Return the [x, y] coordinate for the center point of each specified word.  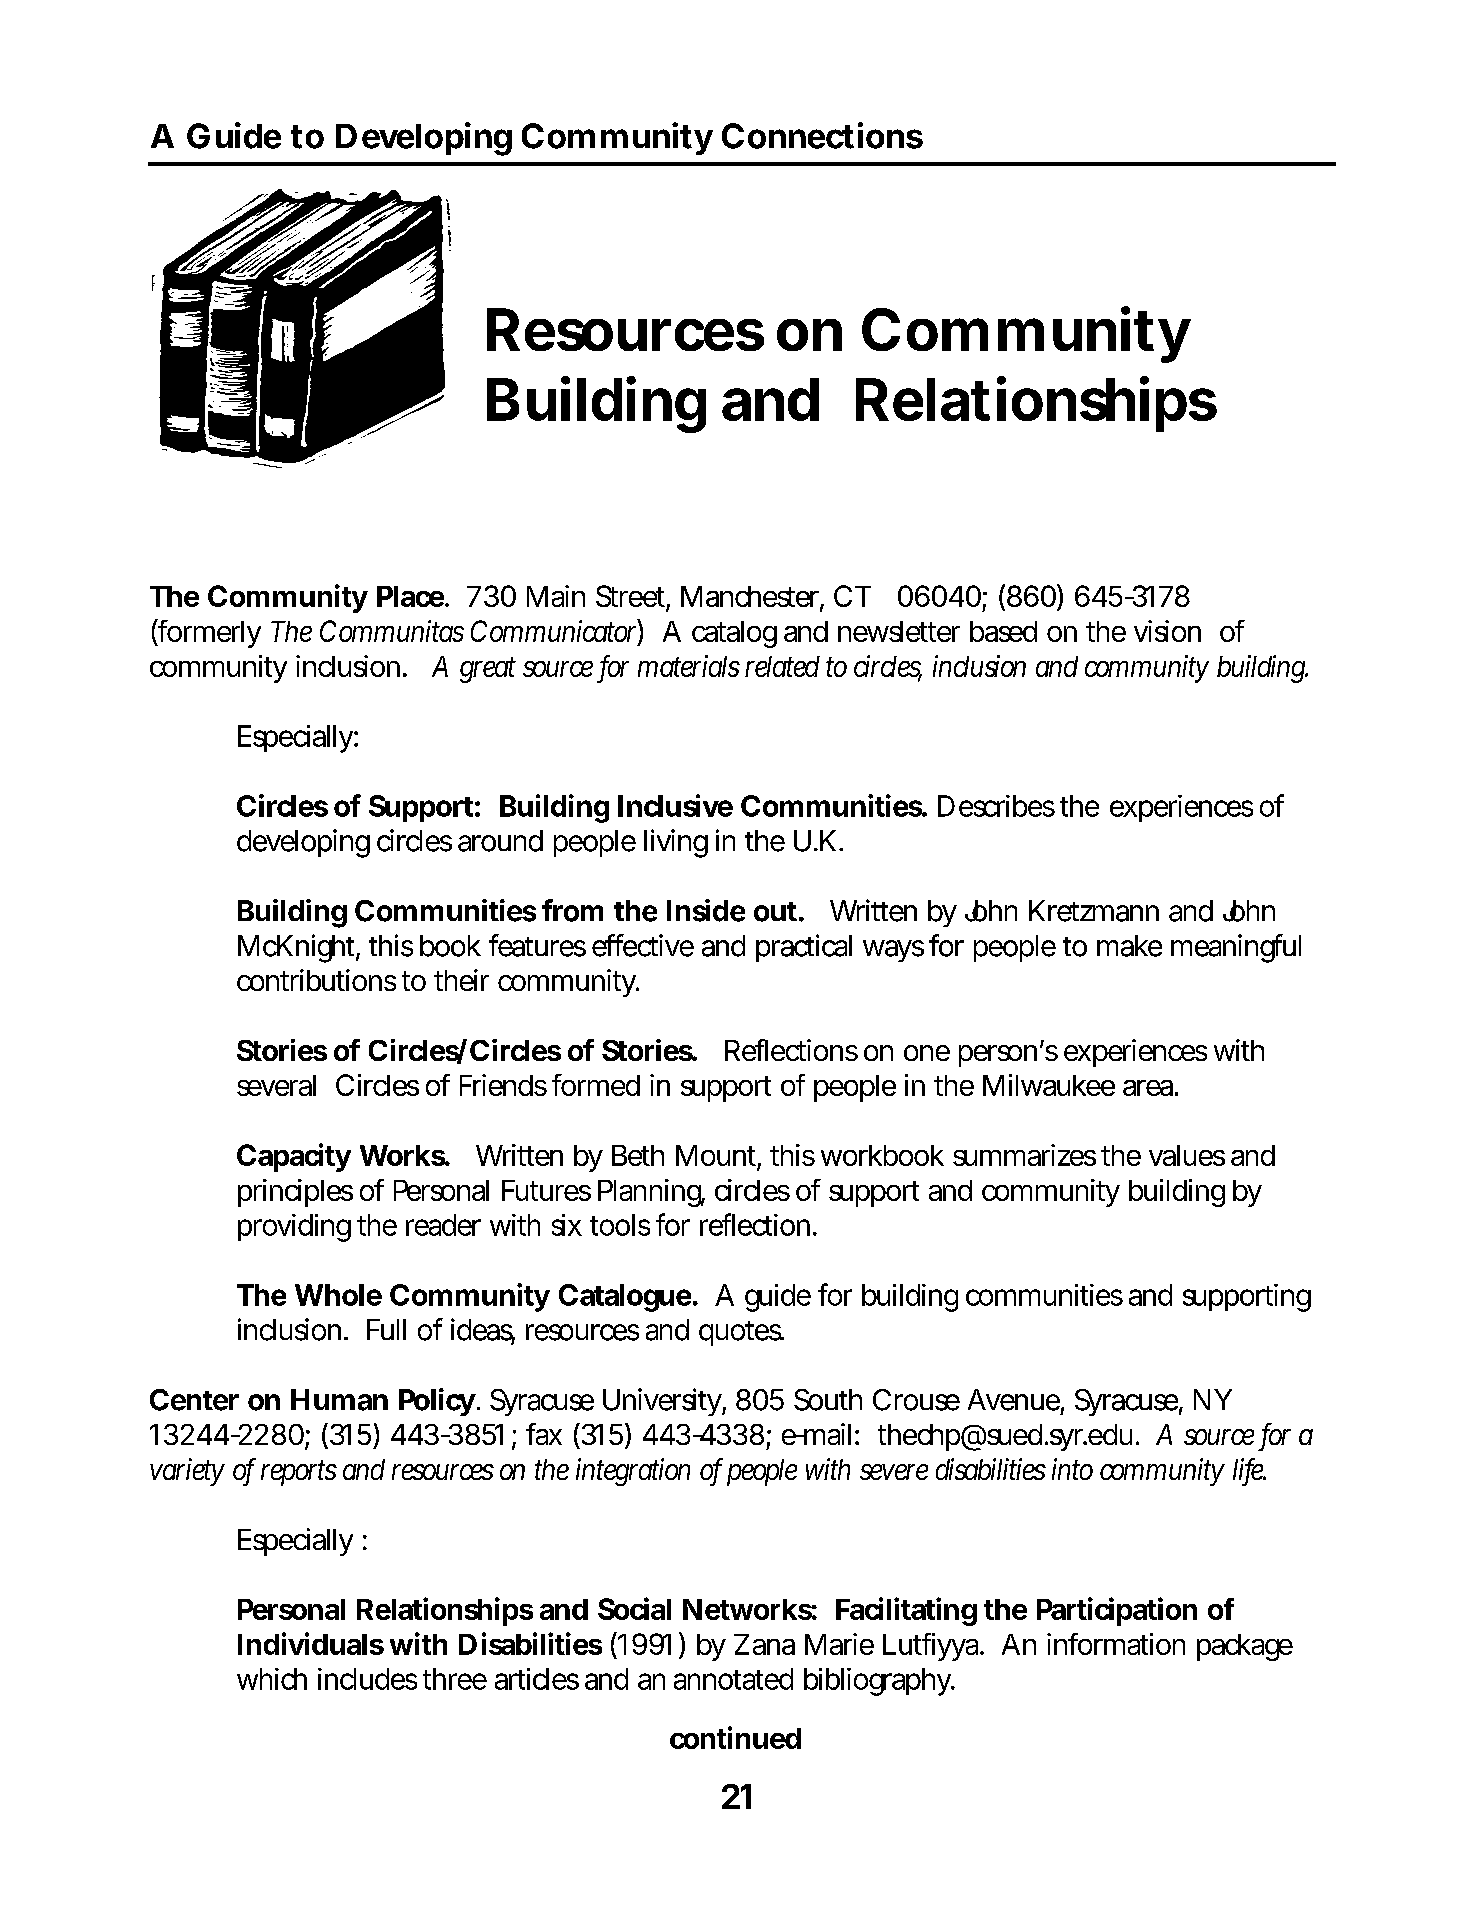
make [1129, 946]
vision [1167, 631]
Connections [822, 135]
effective [643, 945]
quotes [740, 1333]
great [488, 670]
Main [556, 596]
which [272, 1679]
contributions [316, 980]
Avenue [1014, 1400]
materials [689, 666]
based [1003, 631]
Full [386, 1329]
